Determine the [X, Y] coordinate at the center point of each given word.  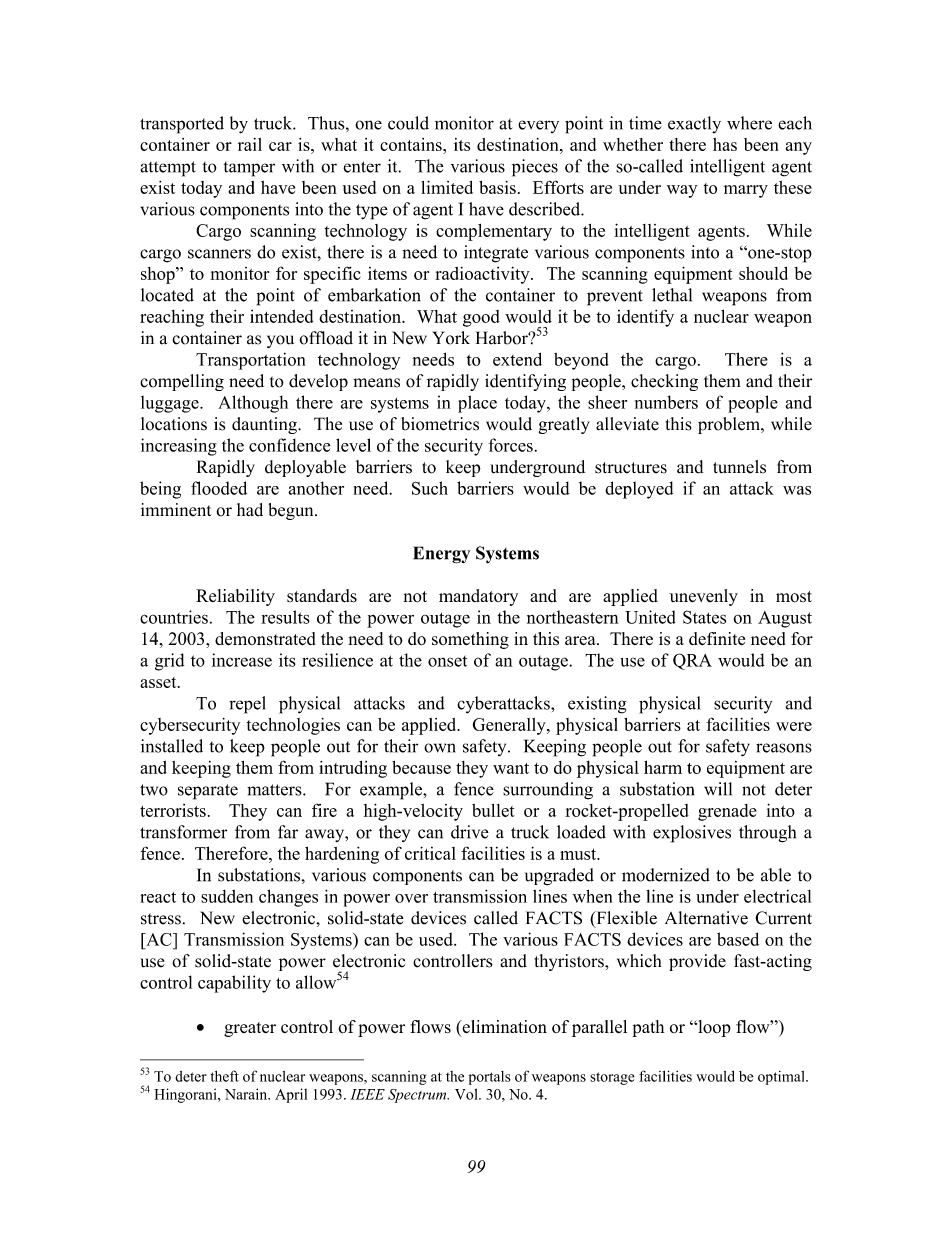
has [725, 144]
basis [497, 187]
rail [250, 144]
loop [713, 1028]
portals [490, 1078]
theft [225, 1076]
